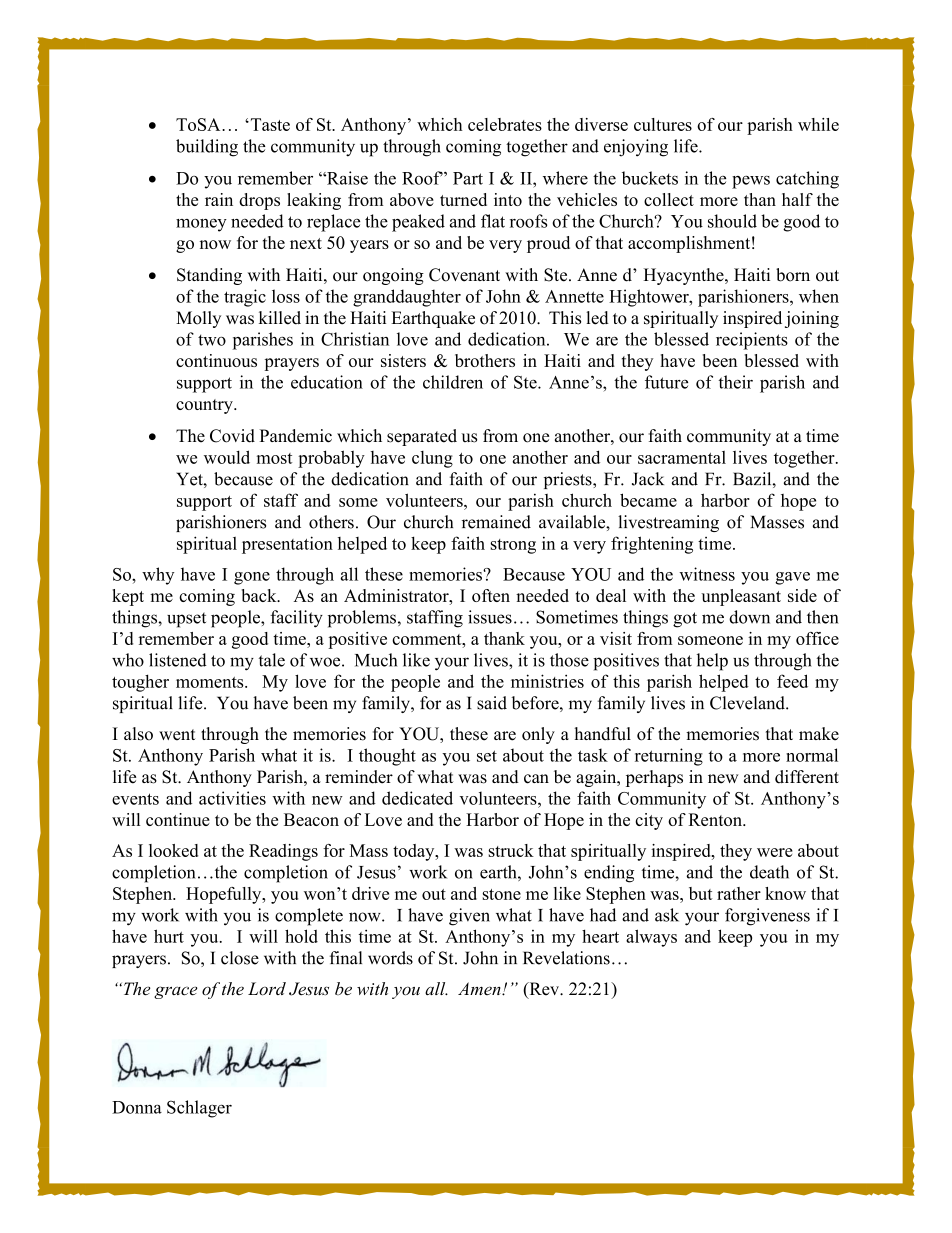  I want to click on upset, so click(186, 620).
